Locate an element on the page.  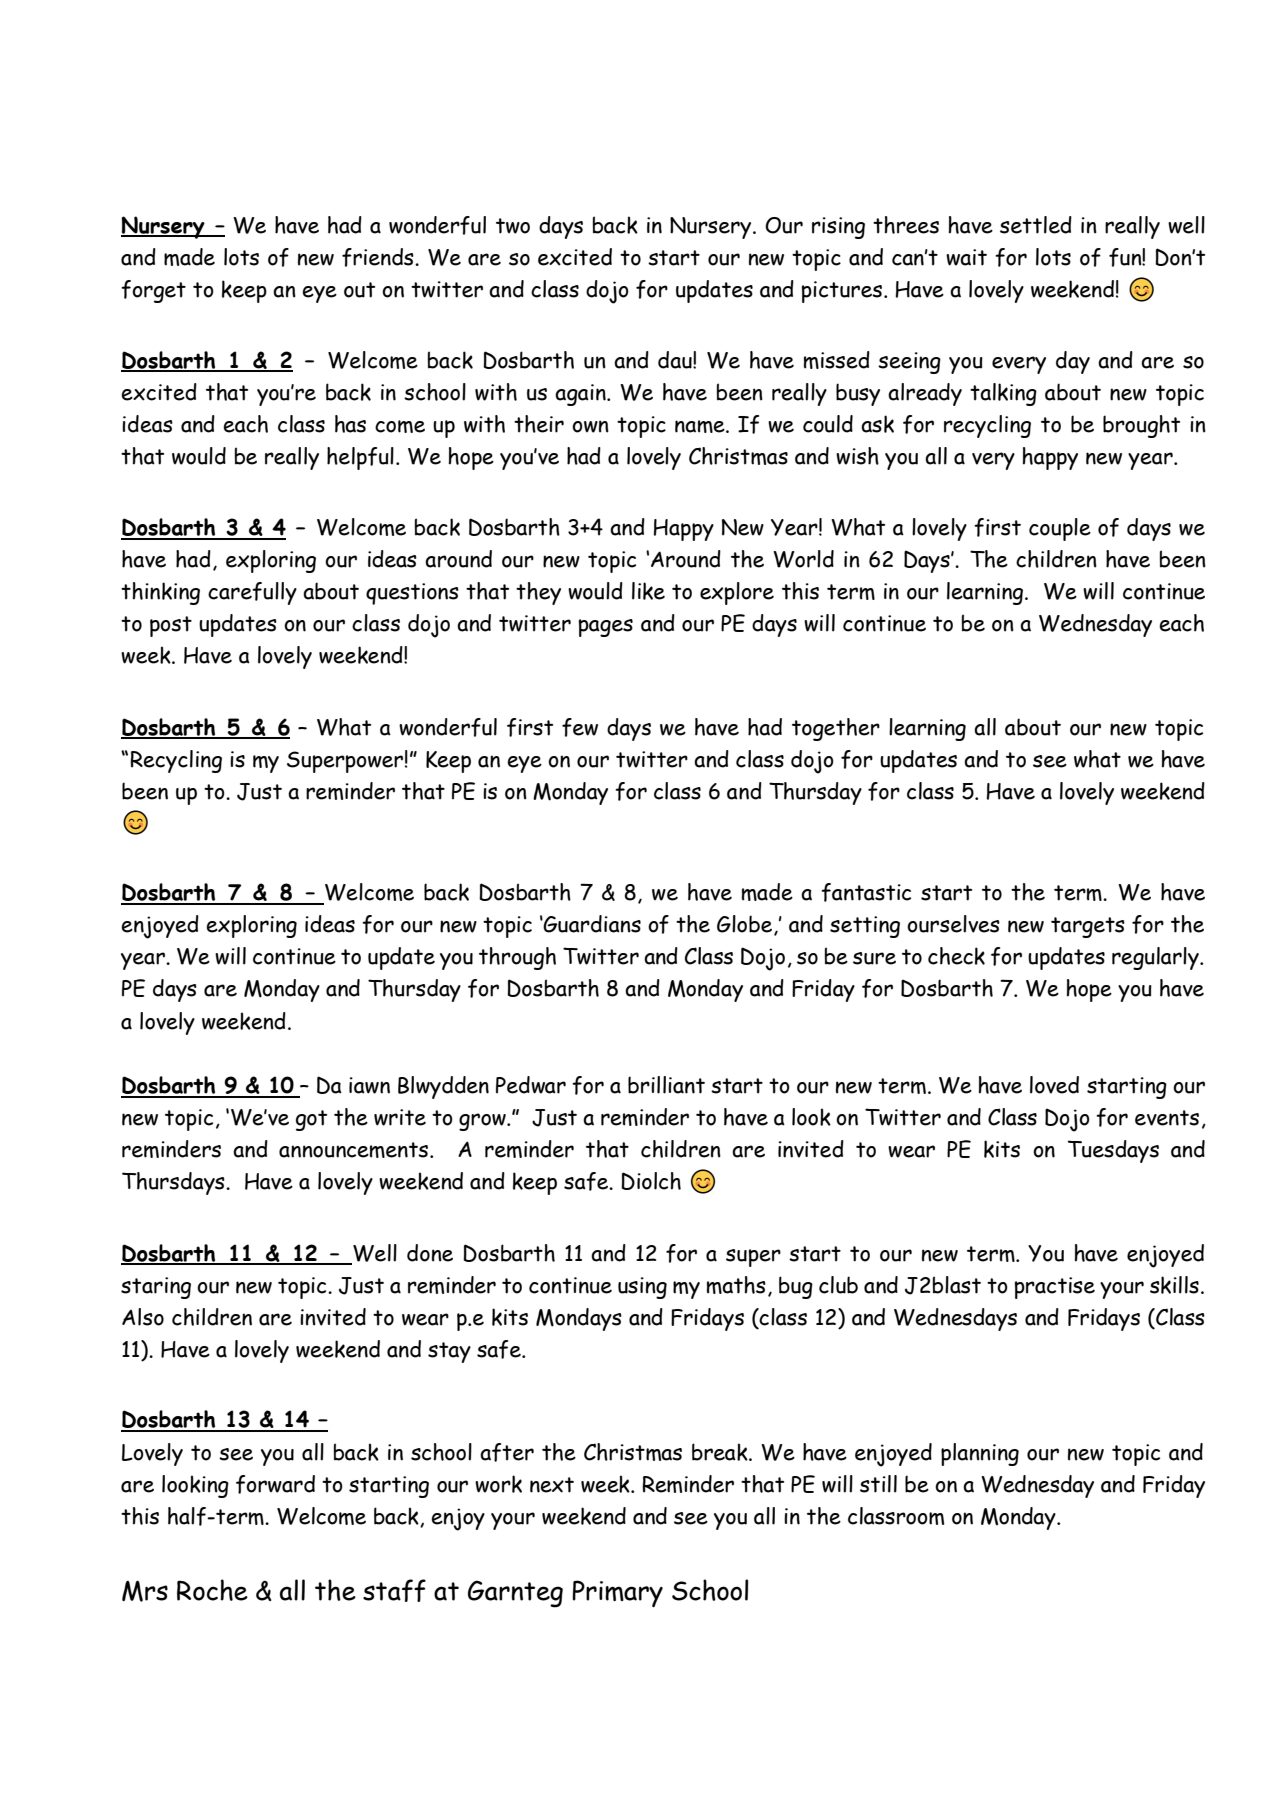
post is located at coordinates (171, 626).
